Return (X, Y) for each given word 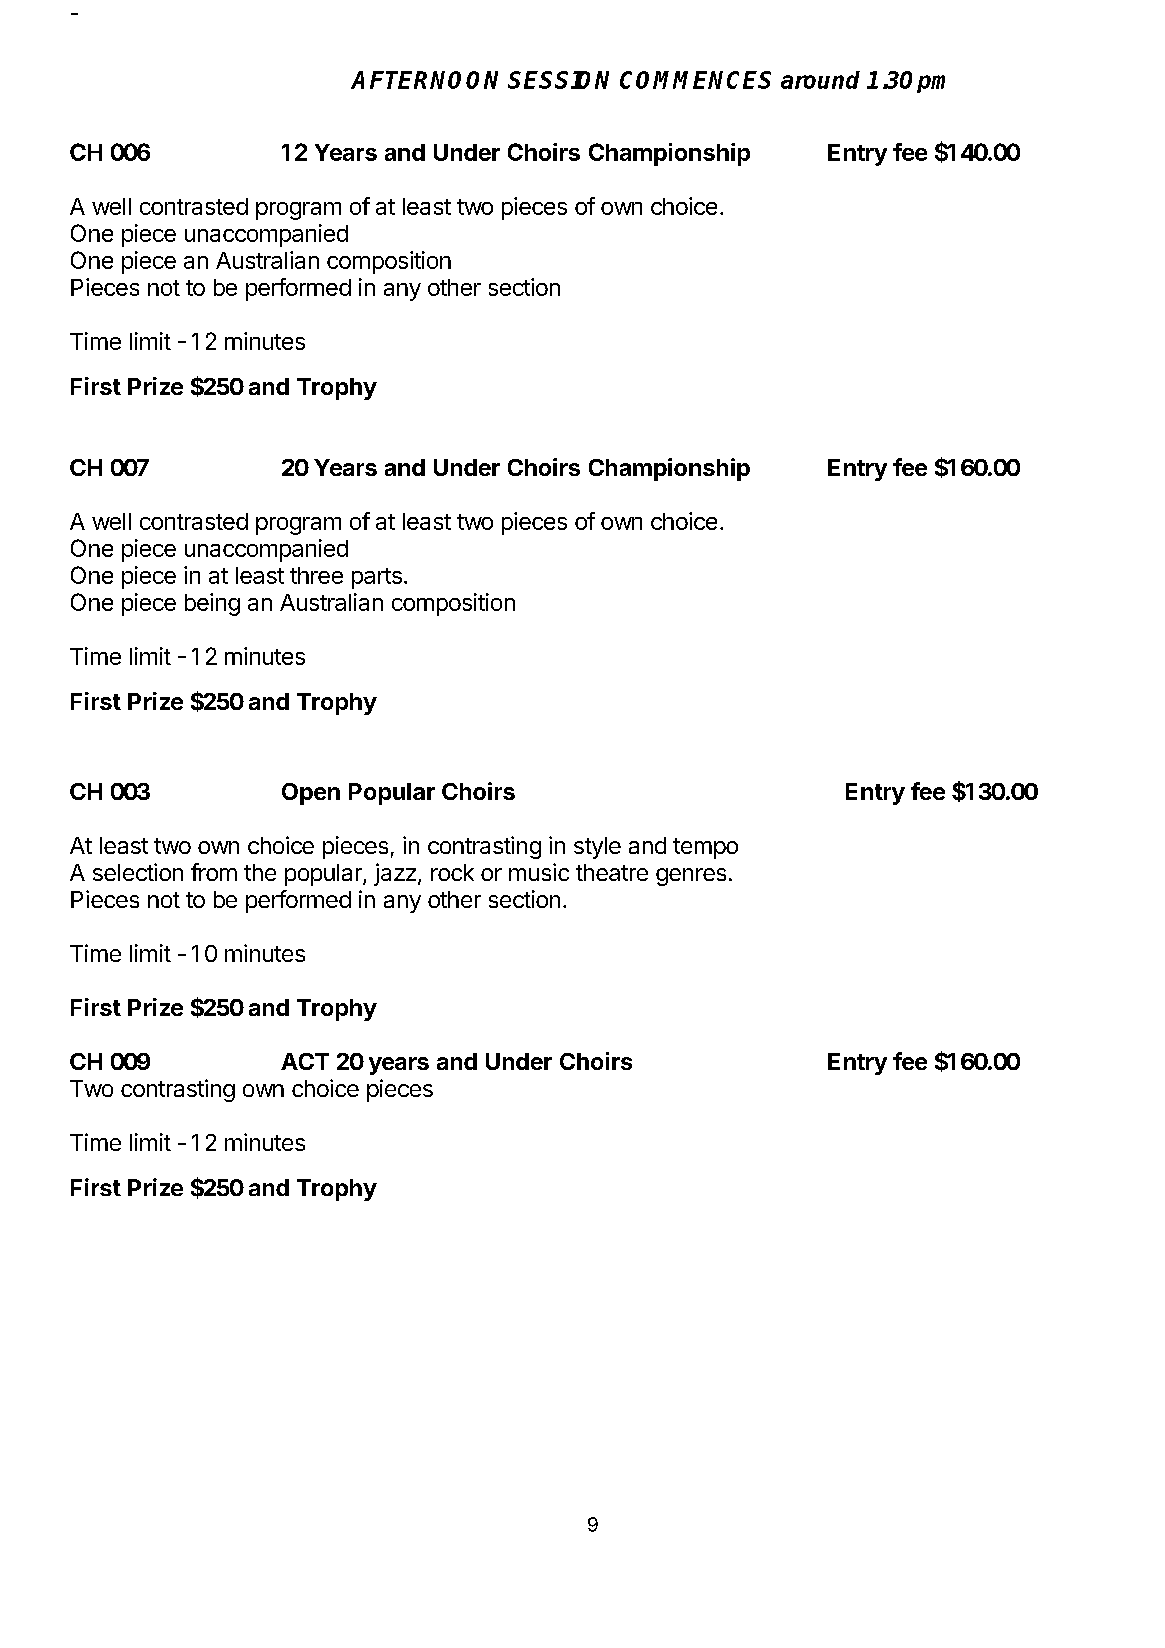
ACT (305, 1061)
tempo (705, 848)
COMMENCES (695, 80)
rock (452, 872)
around (820, 80)
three (316, 575)
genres (691, 877)
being (212, 604)
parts (377, 578)
